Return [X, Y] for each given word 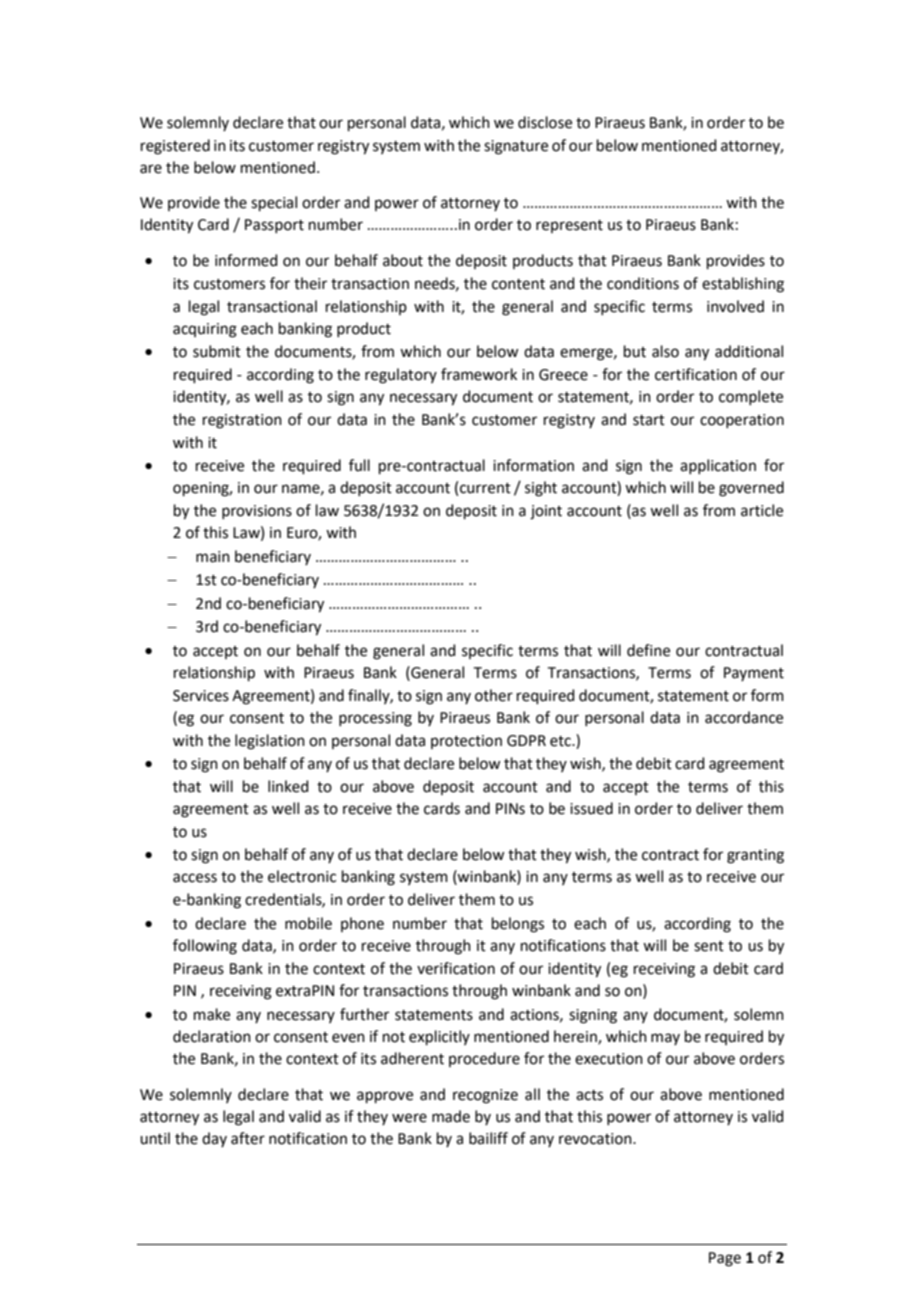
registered [175, 147]
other [494, 695]
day [214, 1139]
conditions [643, 283]
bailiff [488, 1138]
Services [201, 696]
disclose [545, 122]
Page [725, 1259]
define [648, 650]
